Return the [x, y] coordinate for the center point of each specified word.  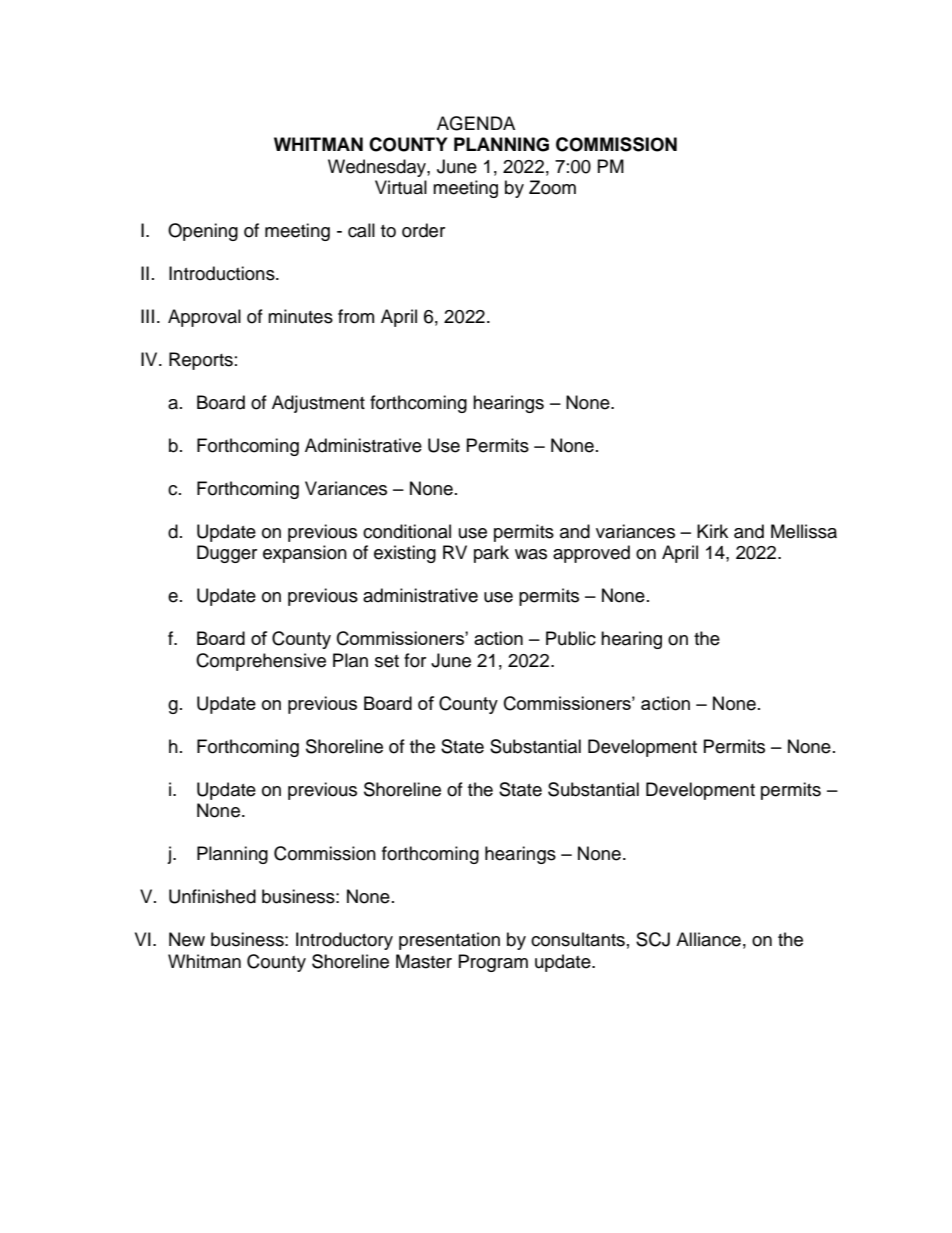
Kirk [712, 531]
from [356, 316]
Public [571, 638]
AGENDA [476, 123]
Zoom [552, 187]
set [387, 661]
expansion [305, 554]
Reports [201, 361]
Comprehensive [261, 662]
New [187, 939]
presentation [449, 941]
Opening [203, 232]
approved [591, 554]
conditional [407, 531]
